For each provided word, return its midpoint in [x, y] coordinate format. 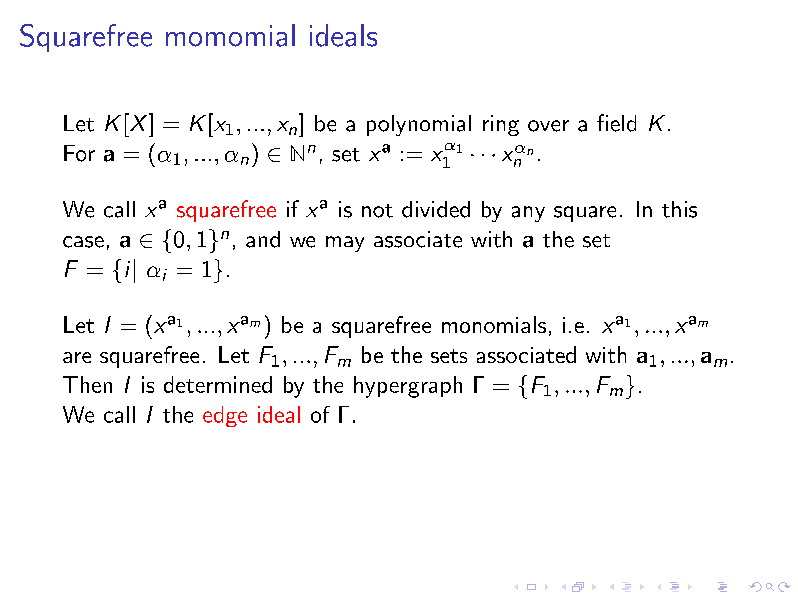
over [548, 126]
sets [449, 356]
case [83, 242]
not [377, 211]
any [528, 214]
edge [225, 416]
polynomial [419, 125]
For [79, 153]
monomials [494, 324]
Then [87, 384]
